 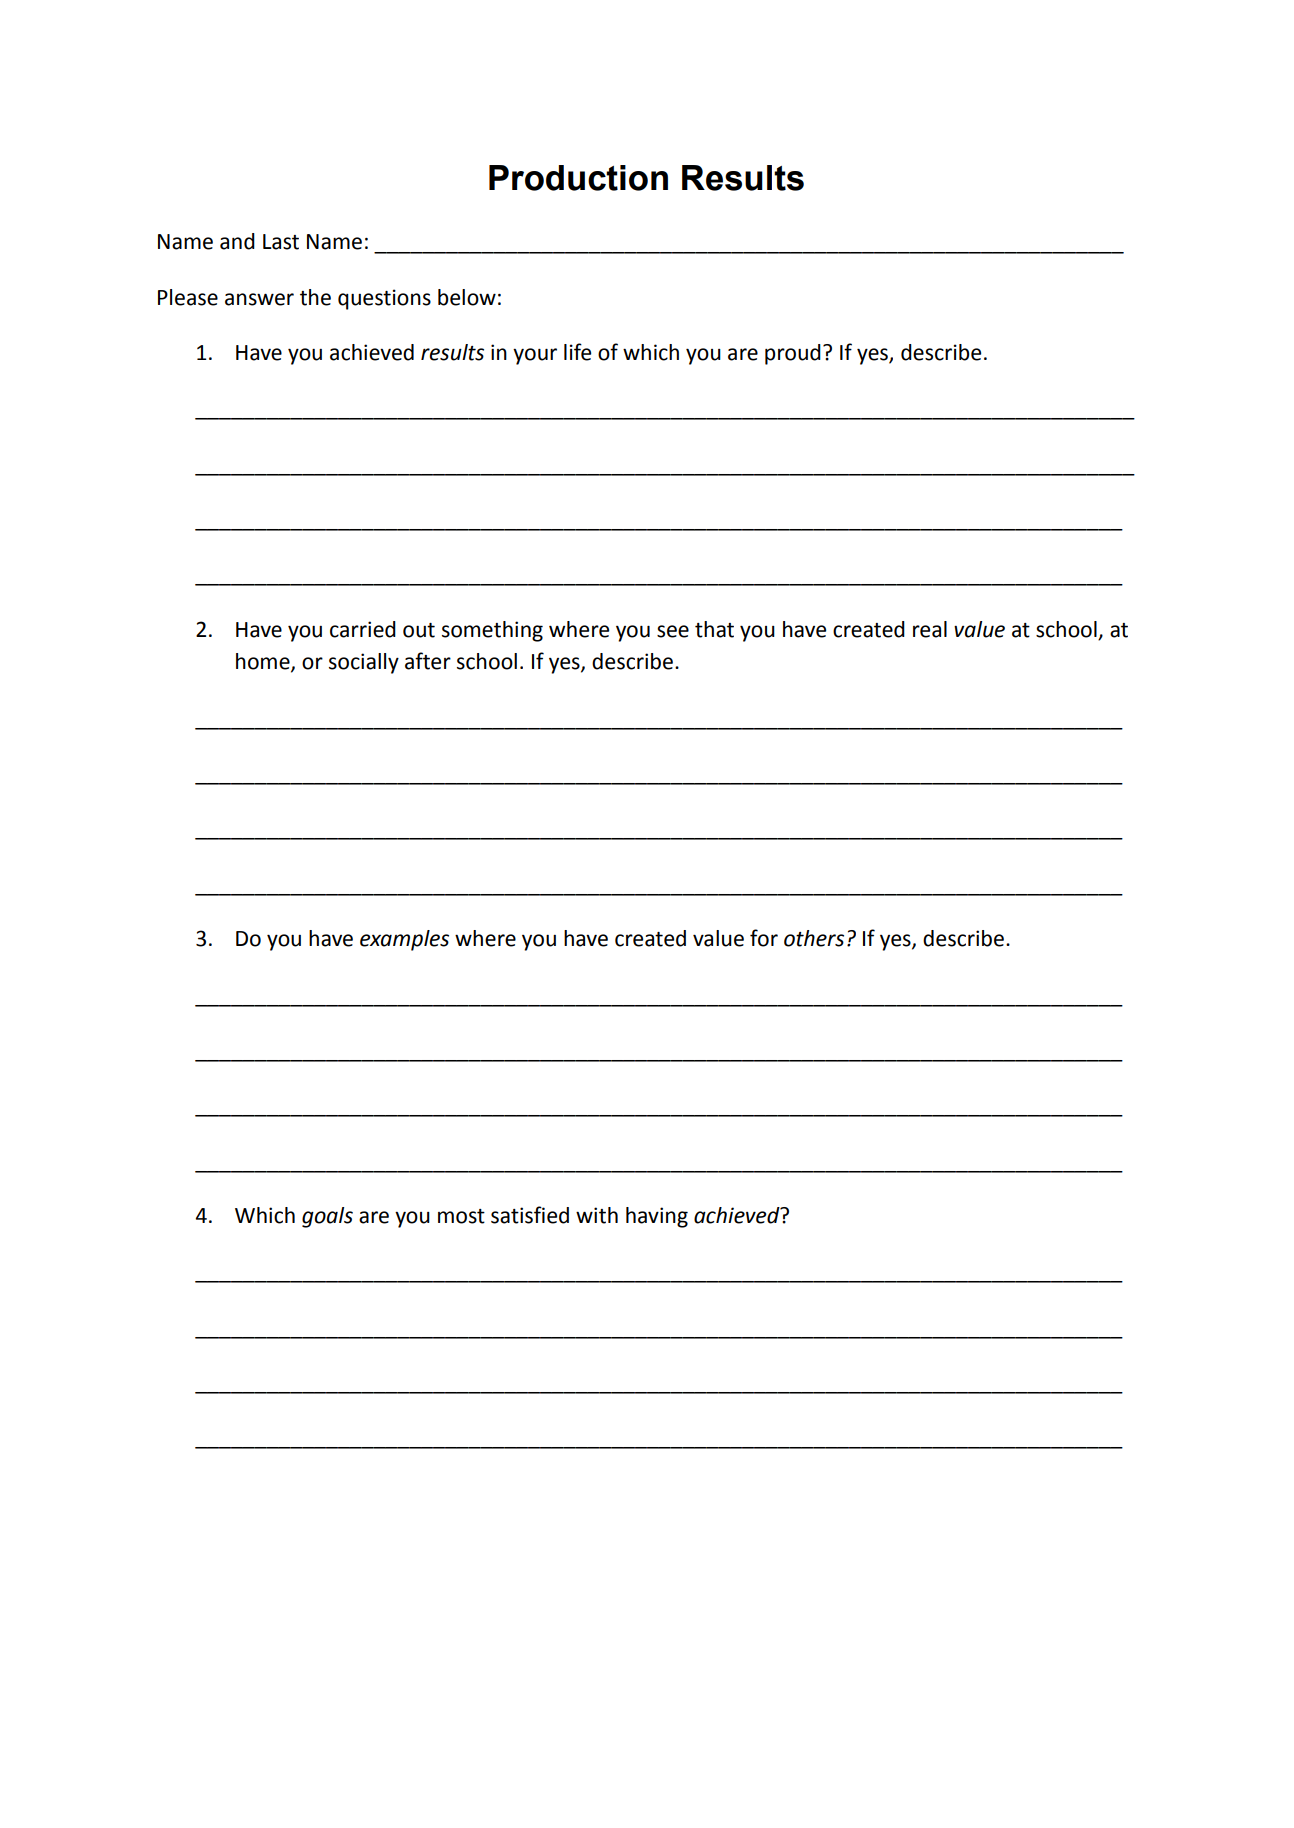 What do you see at coordinates (327, 1217) in the document?
I see `goals` at bounding box center [327, 1217].
